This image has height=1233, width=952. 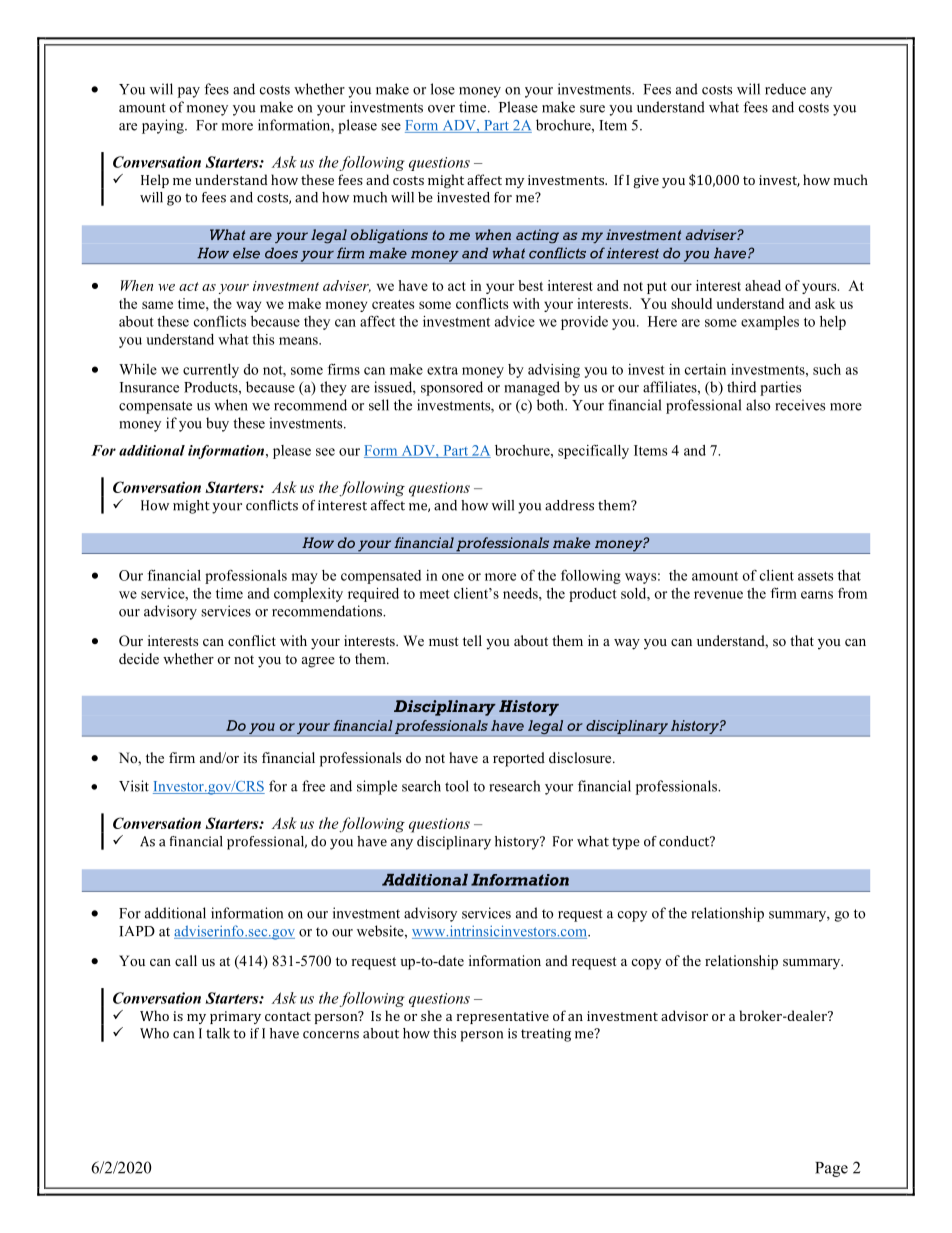 I want to click on Visit, so click(x=134, y=786).
